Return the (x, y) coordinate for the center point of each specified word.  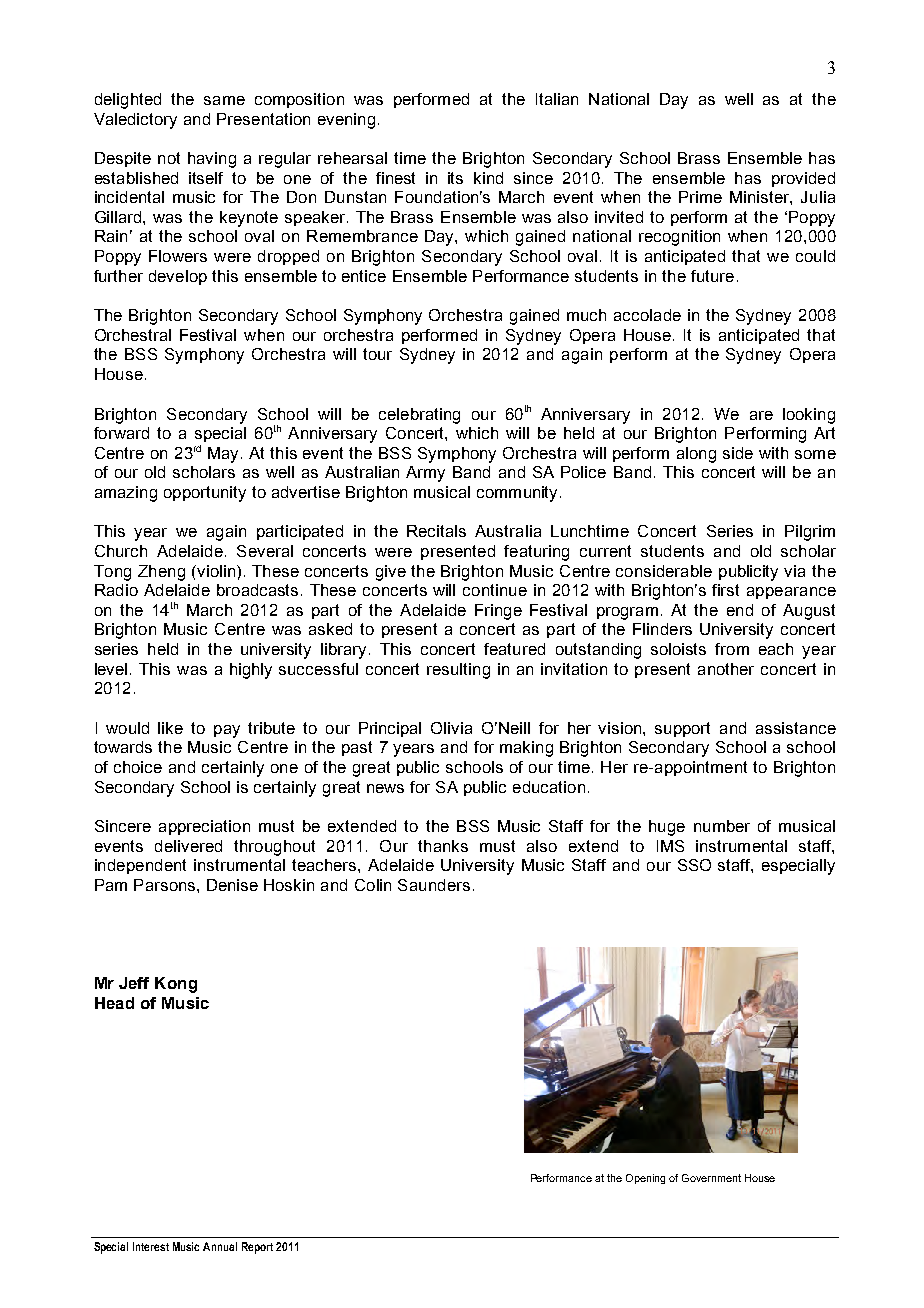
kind (488, 178)
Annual (220, 1246)
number (722, 826)
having (212, 160)
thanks (443, 846)
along (696, 455)
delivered (188, 846)
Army (425, 474)
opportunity (205, 494)
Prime (700, 197)
